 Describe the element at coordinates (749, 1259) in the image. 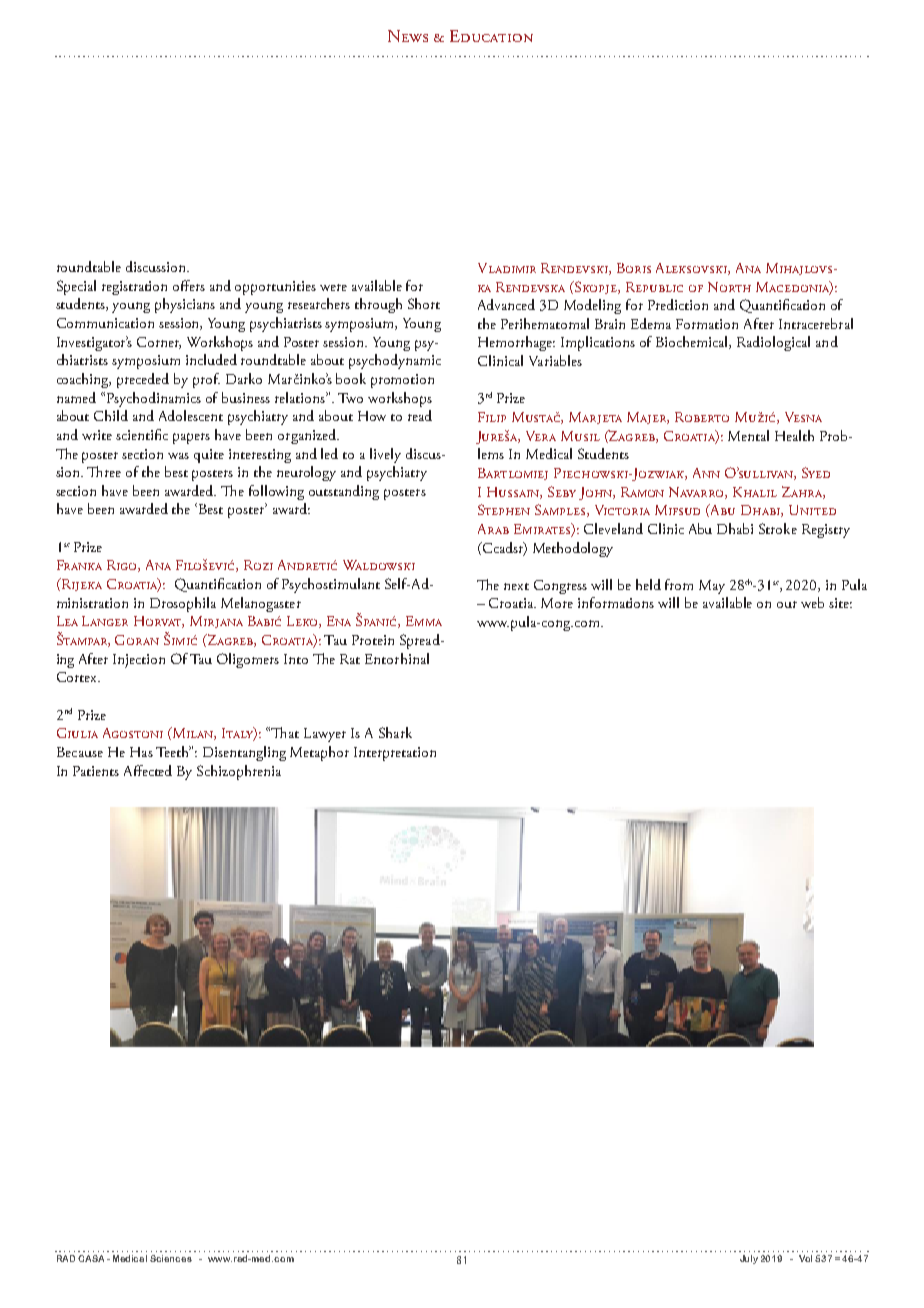

I see `July` at that location.
